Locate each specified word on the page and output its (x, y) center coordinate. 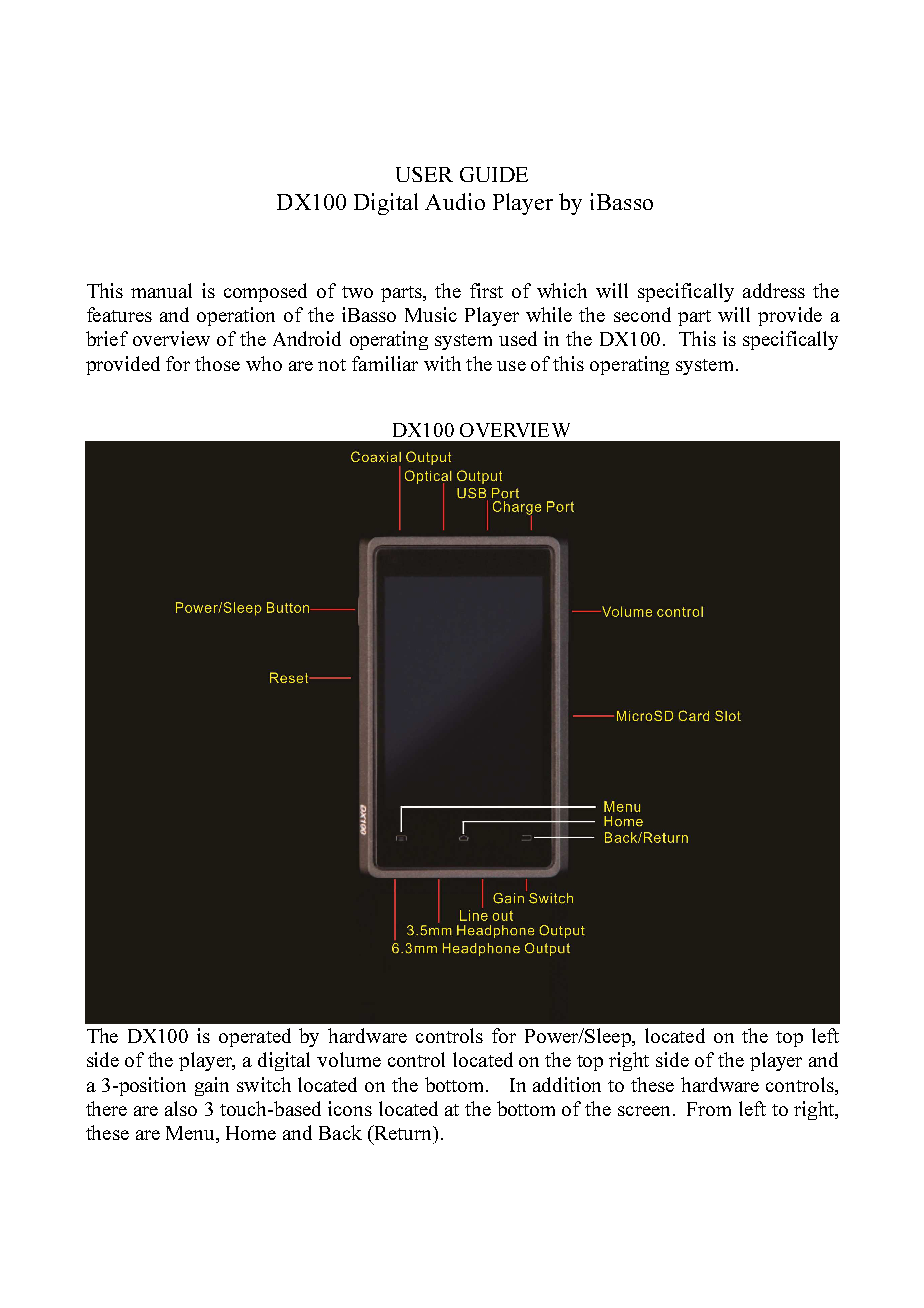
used (518, 338)
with (442, 363)
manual (161, 290)
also (181, 1108)
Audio (455, 201)
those (217, 363)
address (774, 290)
